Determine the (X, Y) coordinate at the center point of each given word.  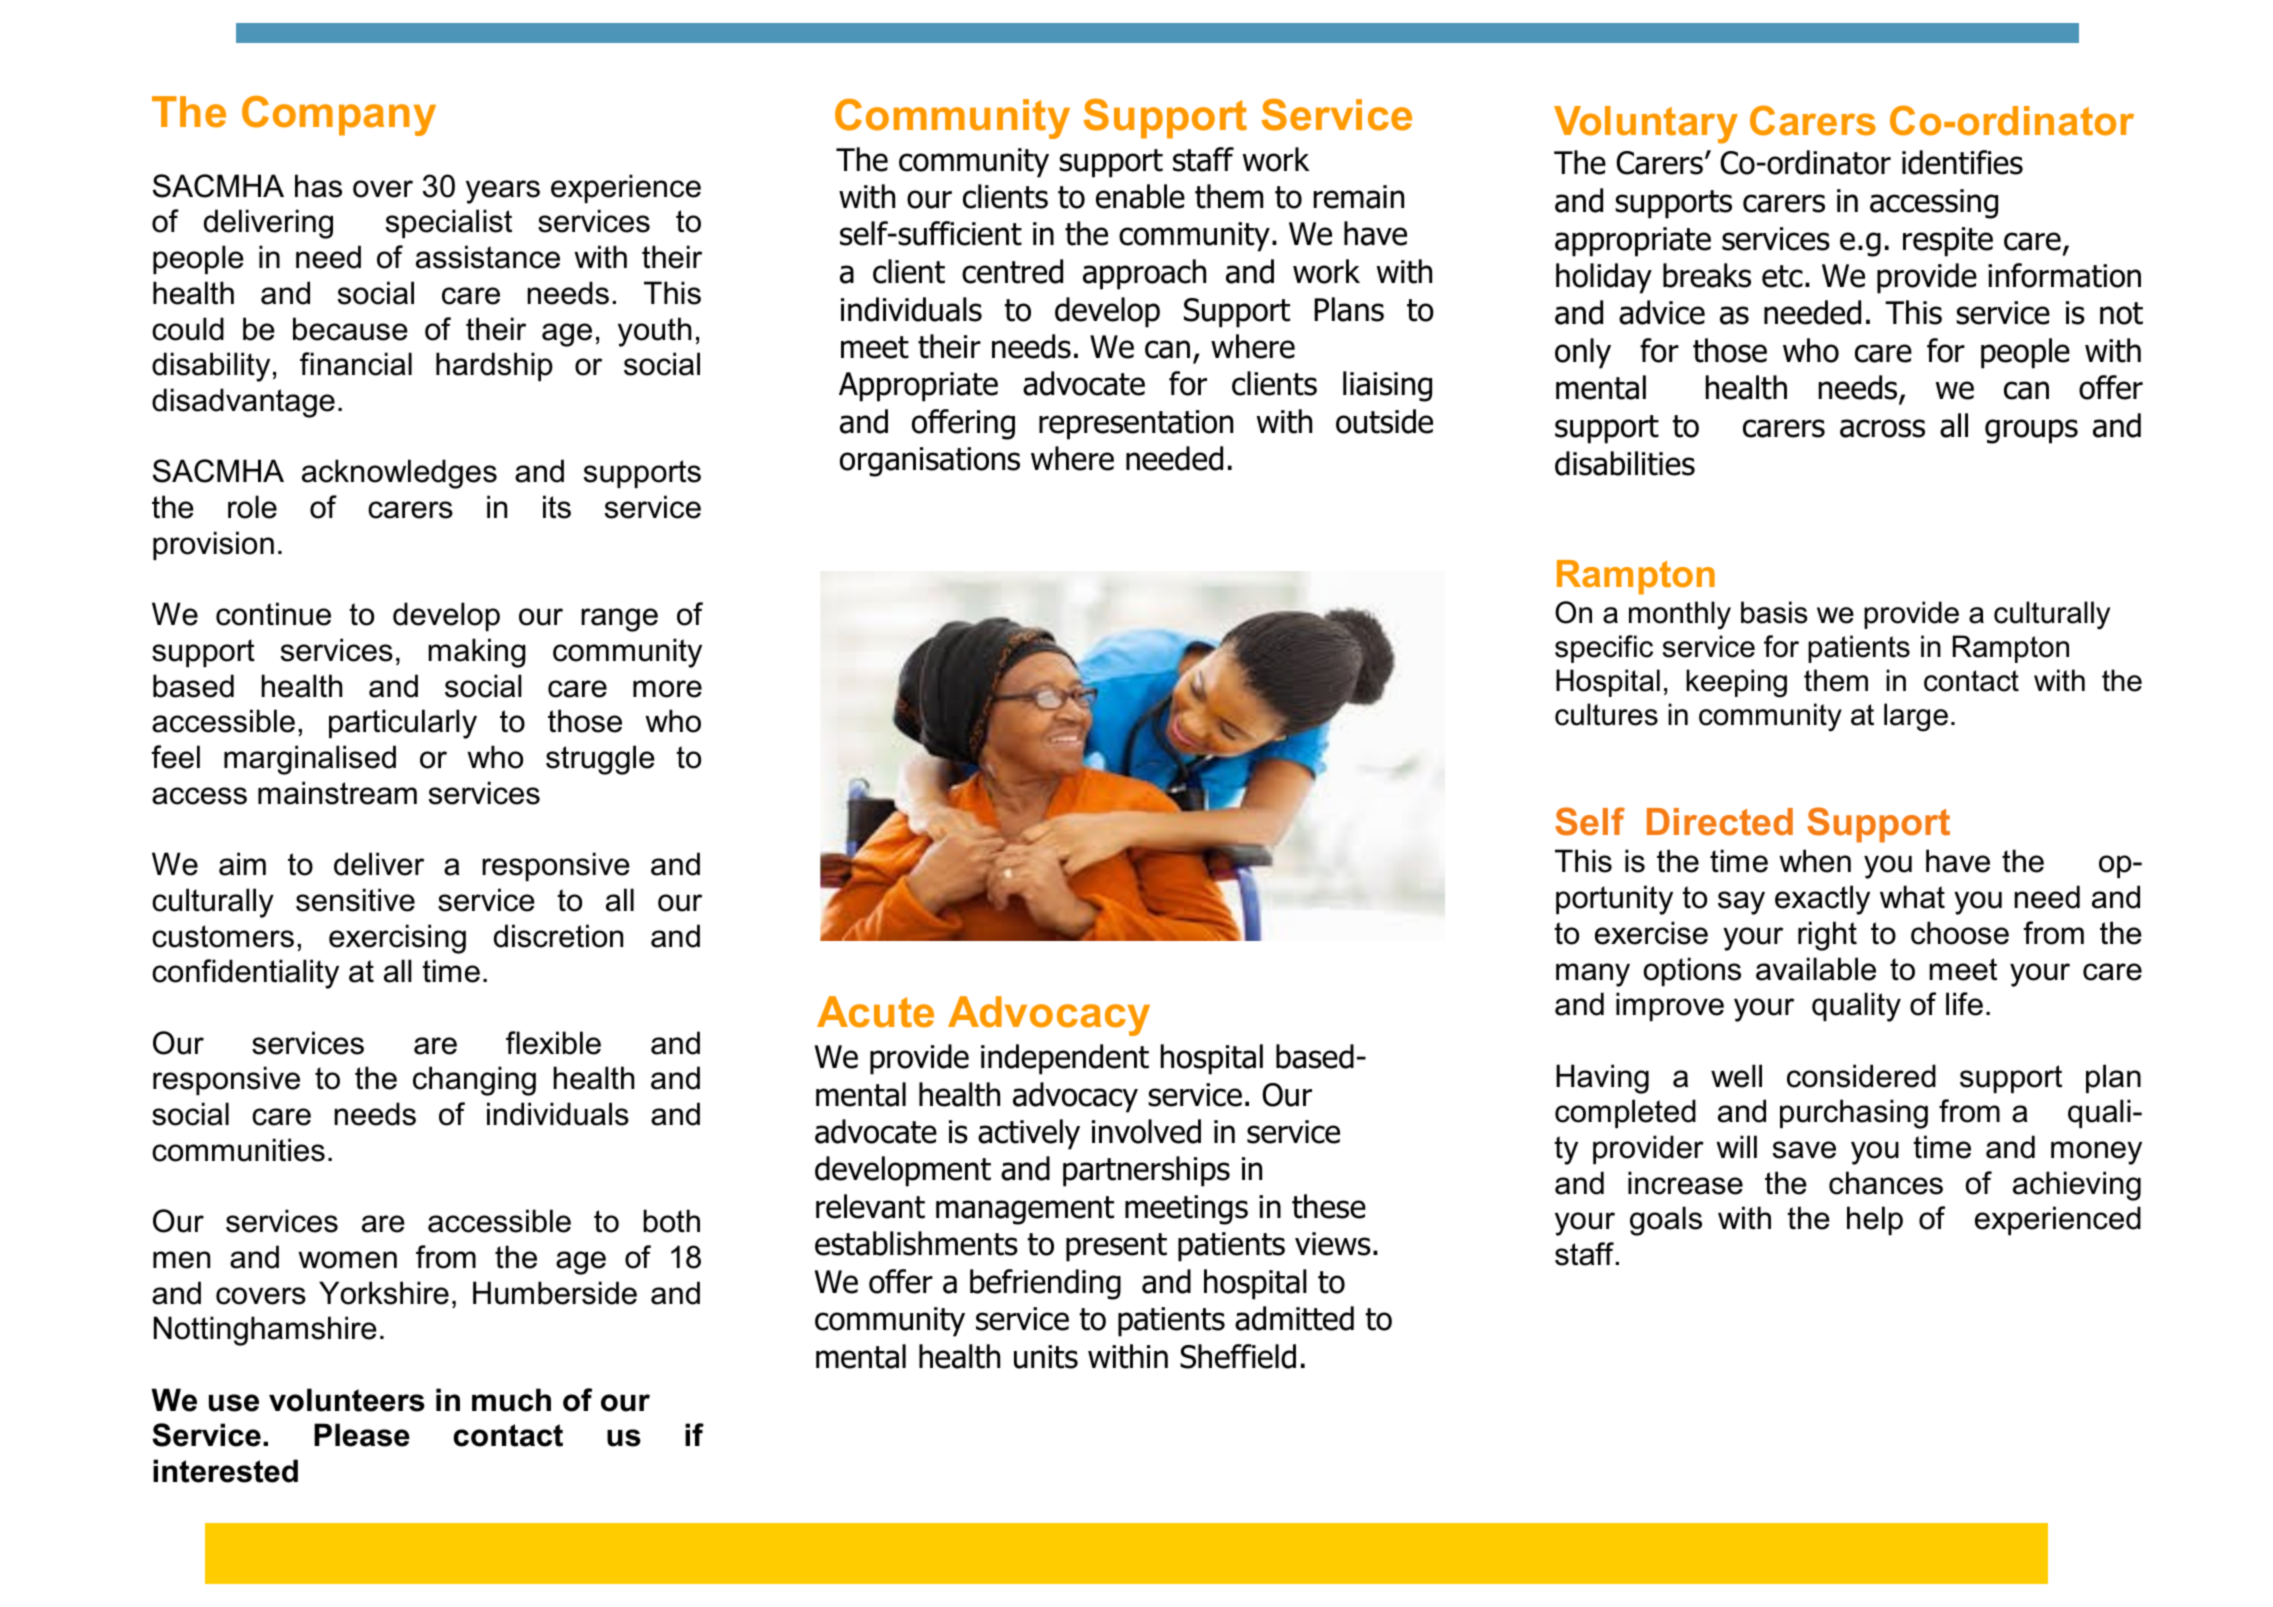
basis (1774, 612)
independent (1065, 1059)
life (1964, 1004)
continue (273, 614)
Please (362, 1435)
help (1875, 1220)
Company (339, 116)
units (1046, 1357)
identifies (1962, 162)
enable (1140, 196)
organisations (930, 462)
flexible (553, 1043)
